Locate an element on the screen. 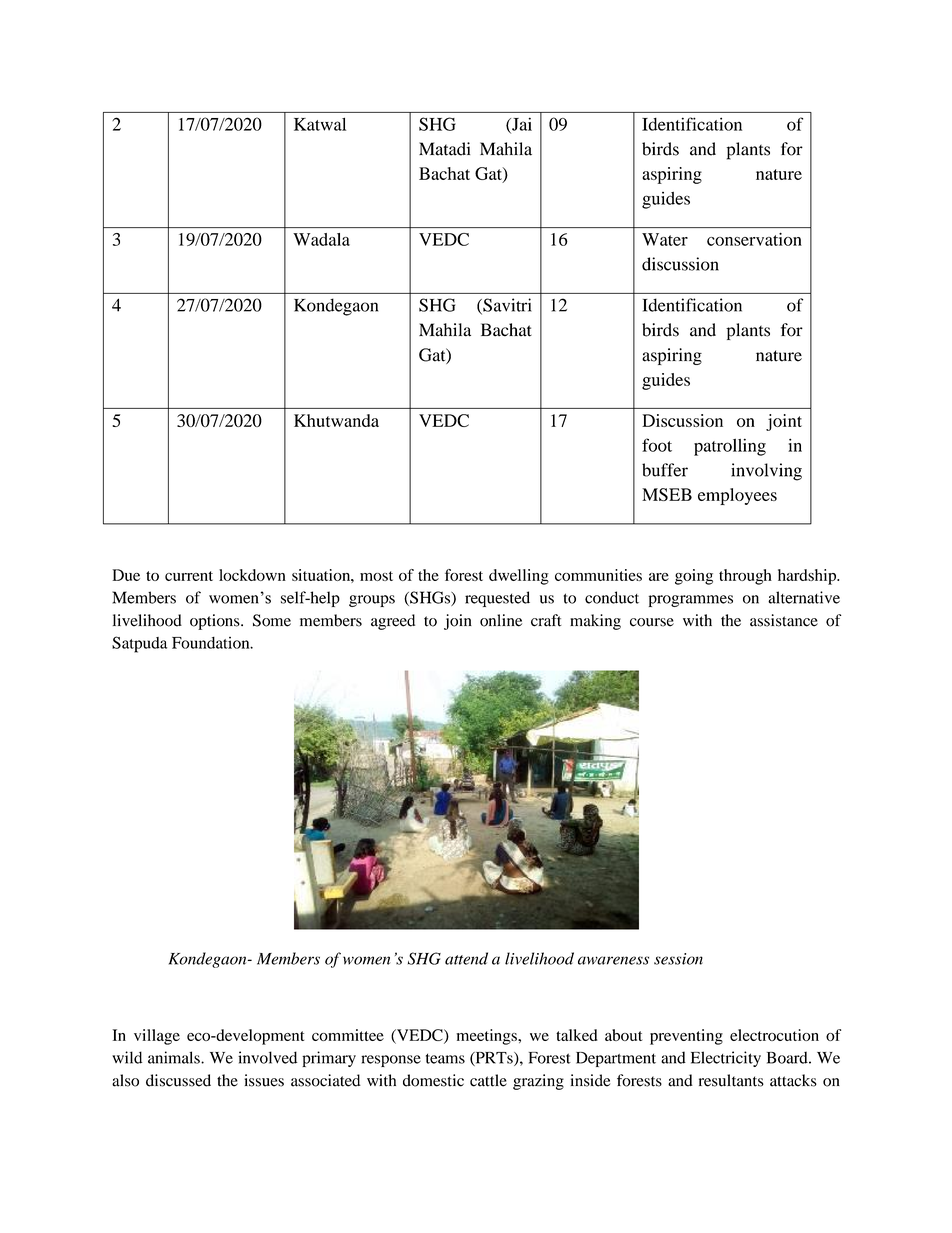 This screenshot has height=1233, width=952. village is located at coordinates (157, 1037).
